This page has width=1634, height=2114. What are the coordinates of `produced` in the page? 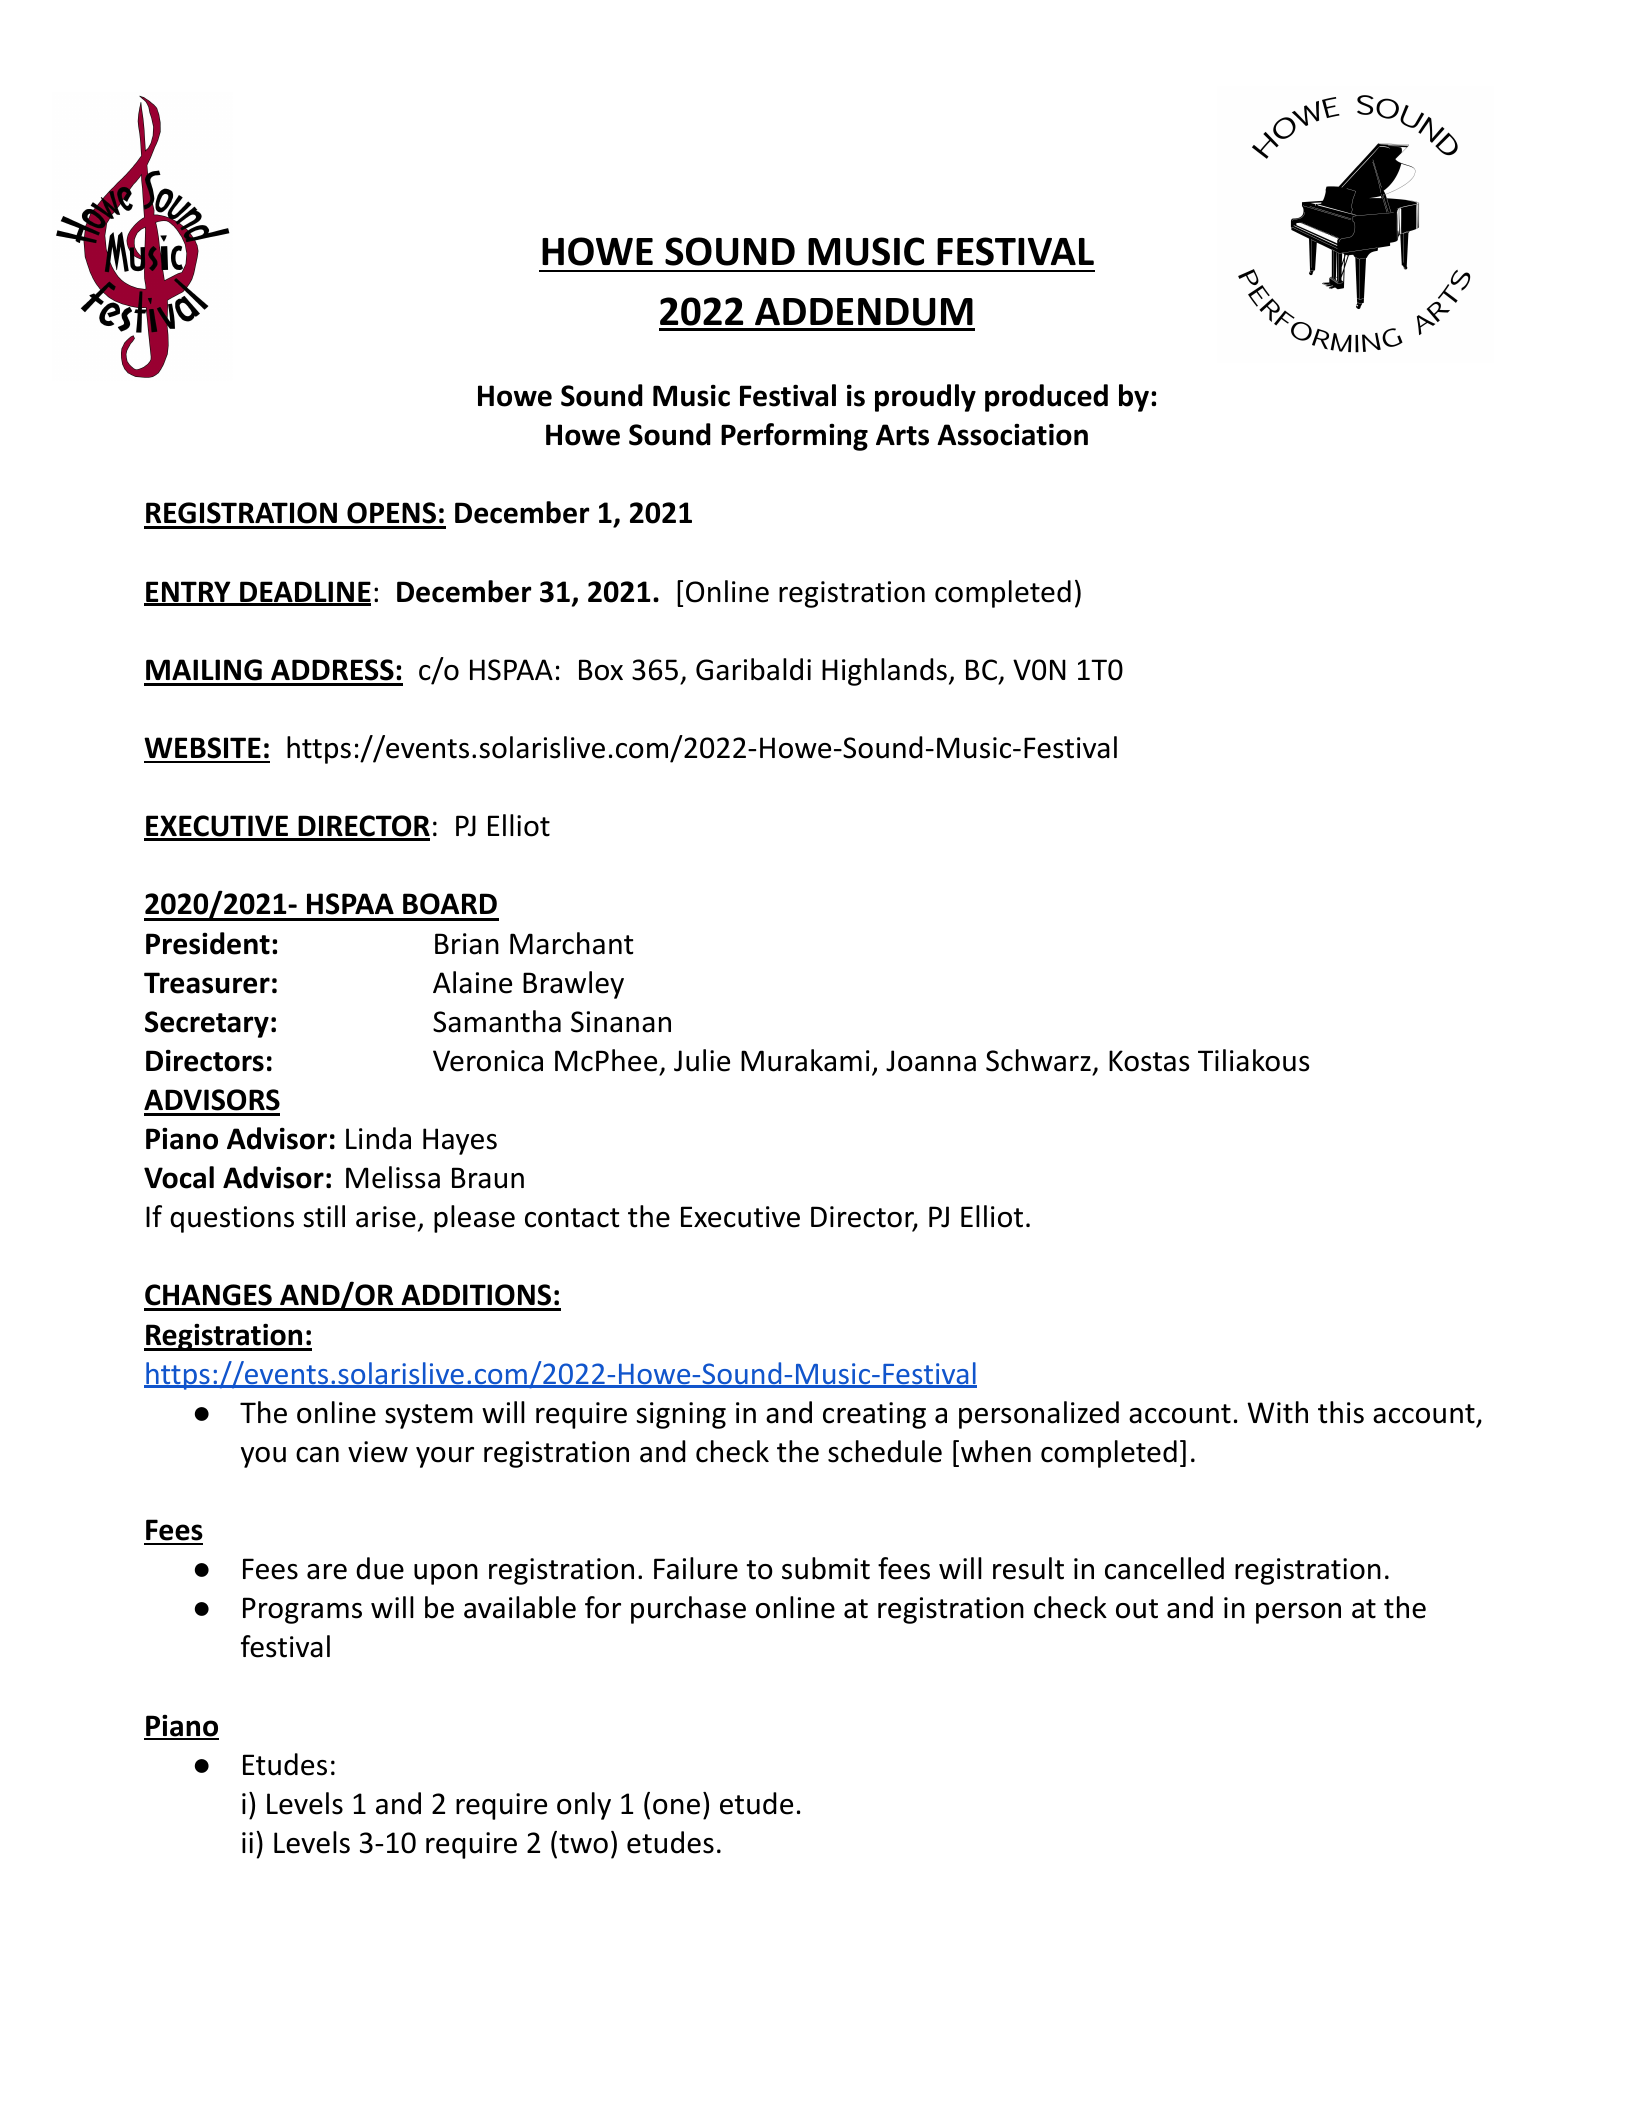 It's located at (1046, 398).
